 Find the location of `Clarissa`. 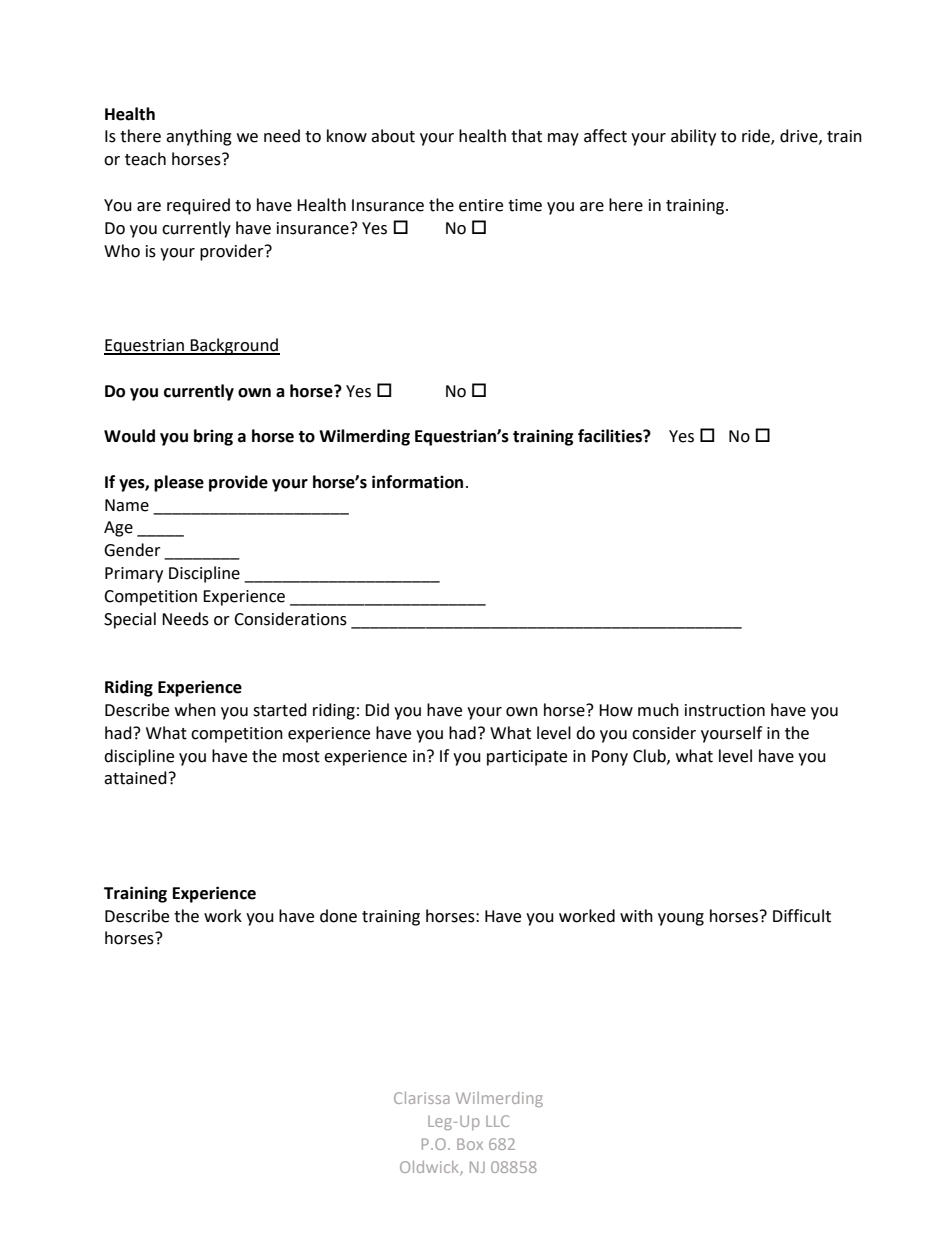

Clarissa is located at coordinates (422, 1098).
